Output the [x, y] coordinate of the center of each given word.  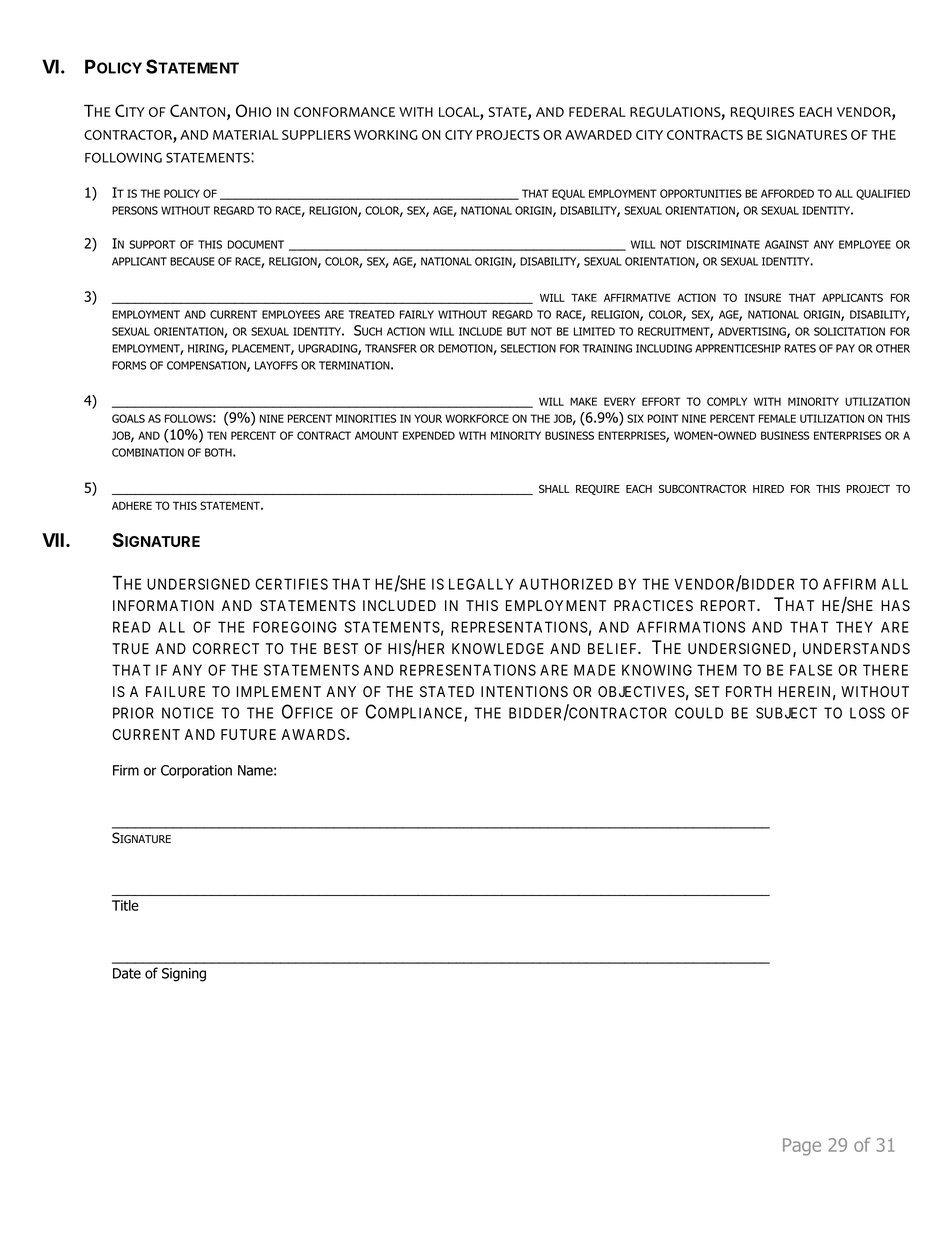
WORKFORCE [477, 418]
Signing [184, 975]
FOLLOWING [123, 157]
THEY [854, 627]
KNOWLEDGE [498, 648]
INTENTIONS [524, 691]
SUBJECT [786, 713]
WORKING [386, 135]
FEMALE [777, 418]
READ [132, 627]
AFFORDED [787, 193]
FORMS [129, 365]
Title [125, 905]
